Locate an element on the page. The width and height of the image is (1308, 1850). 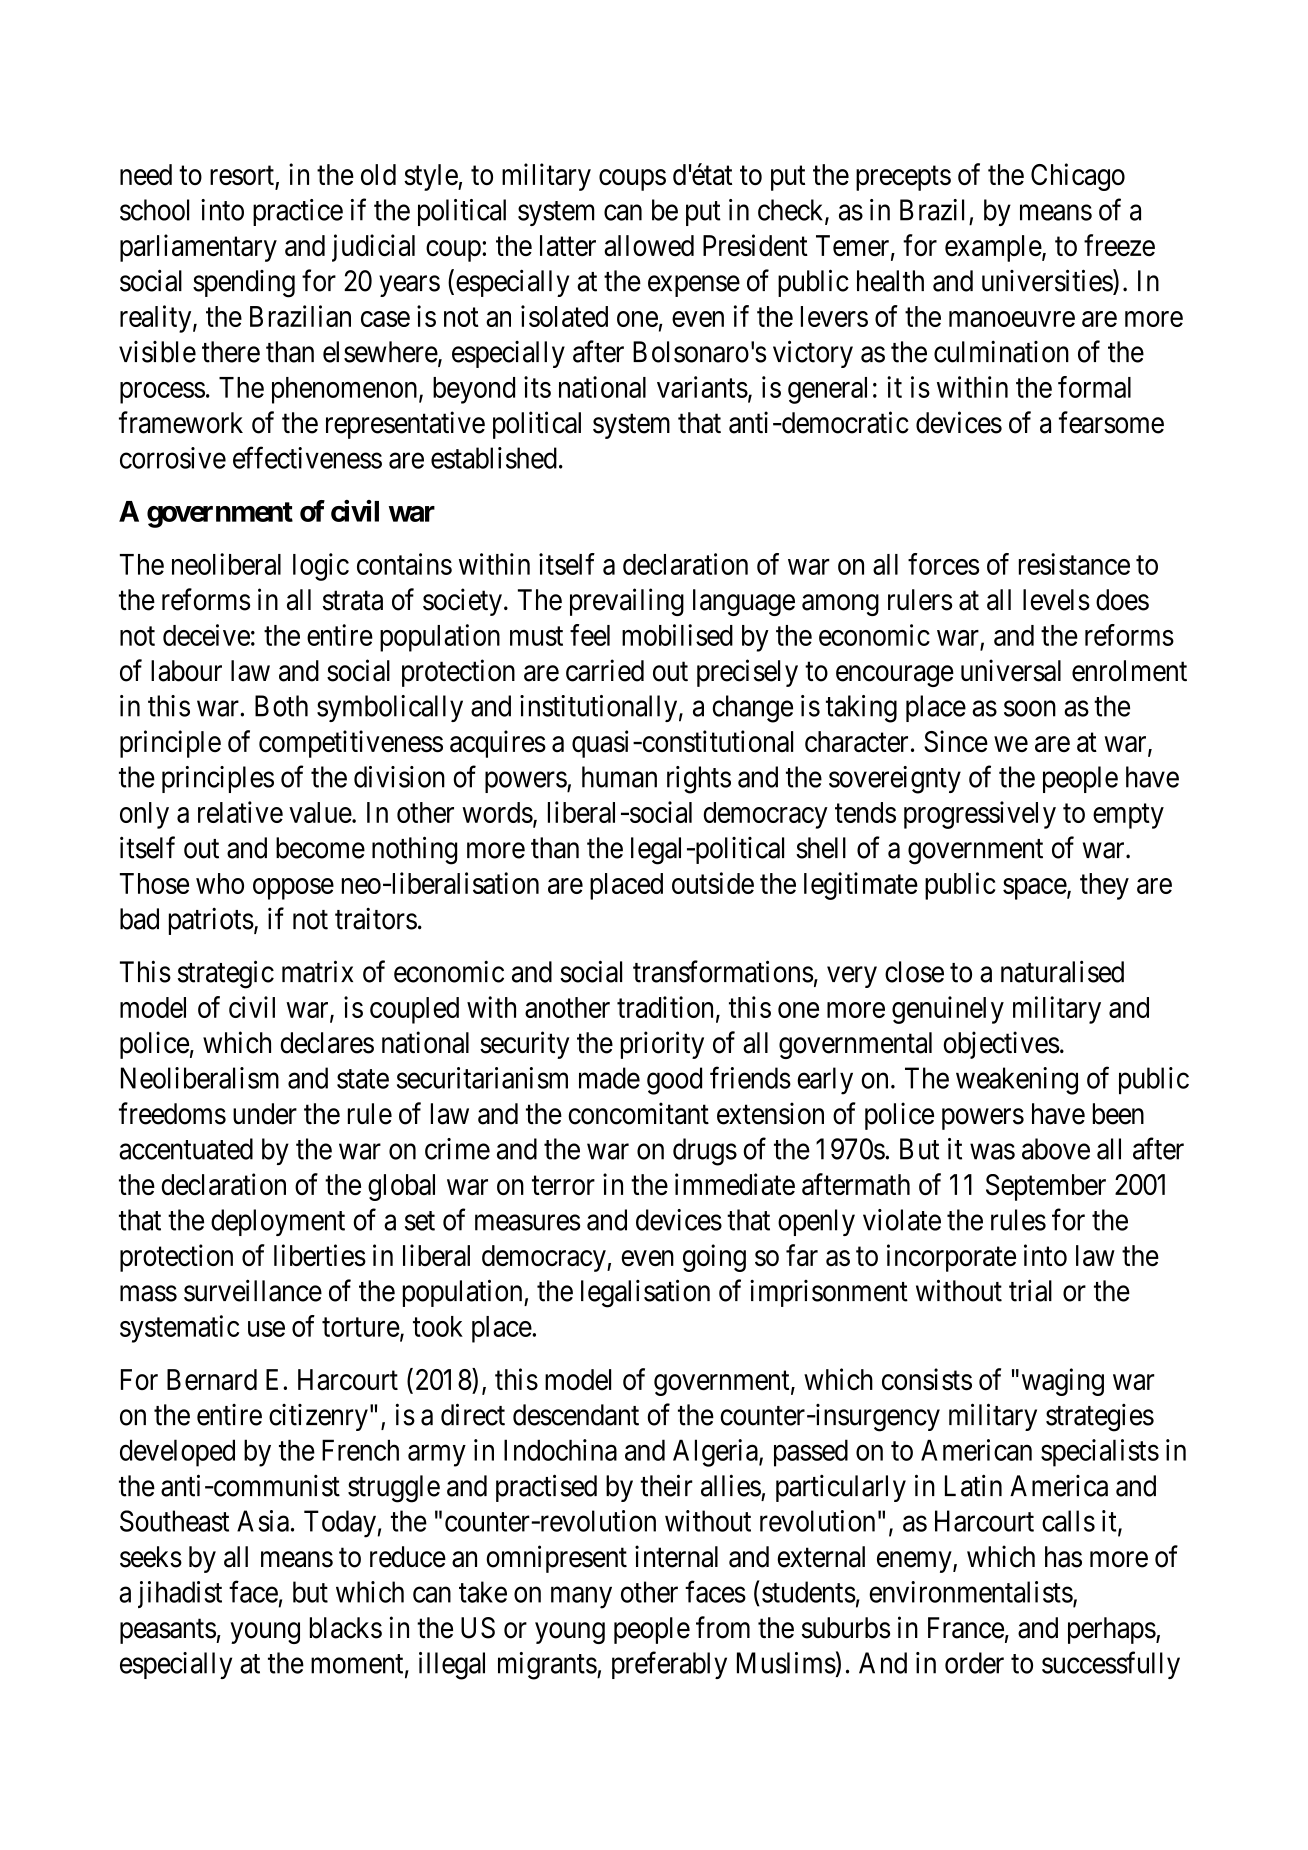
outside is located at coordinates (713, 883).
